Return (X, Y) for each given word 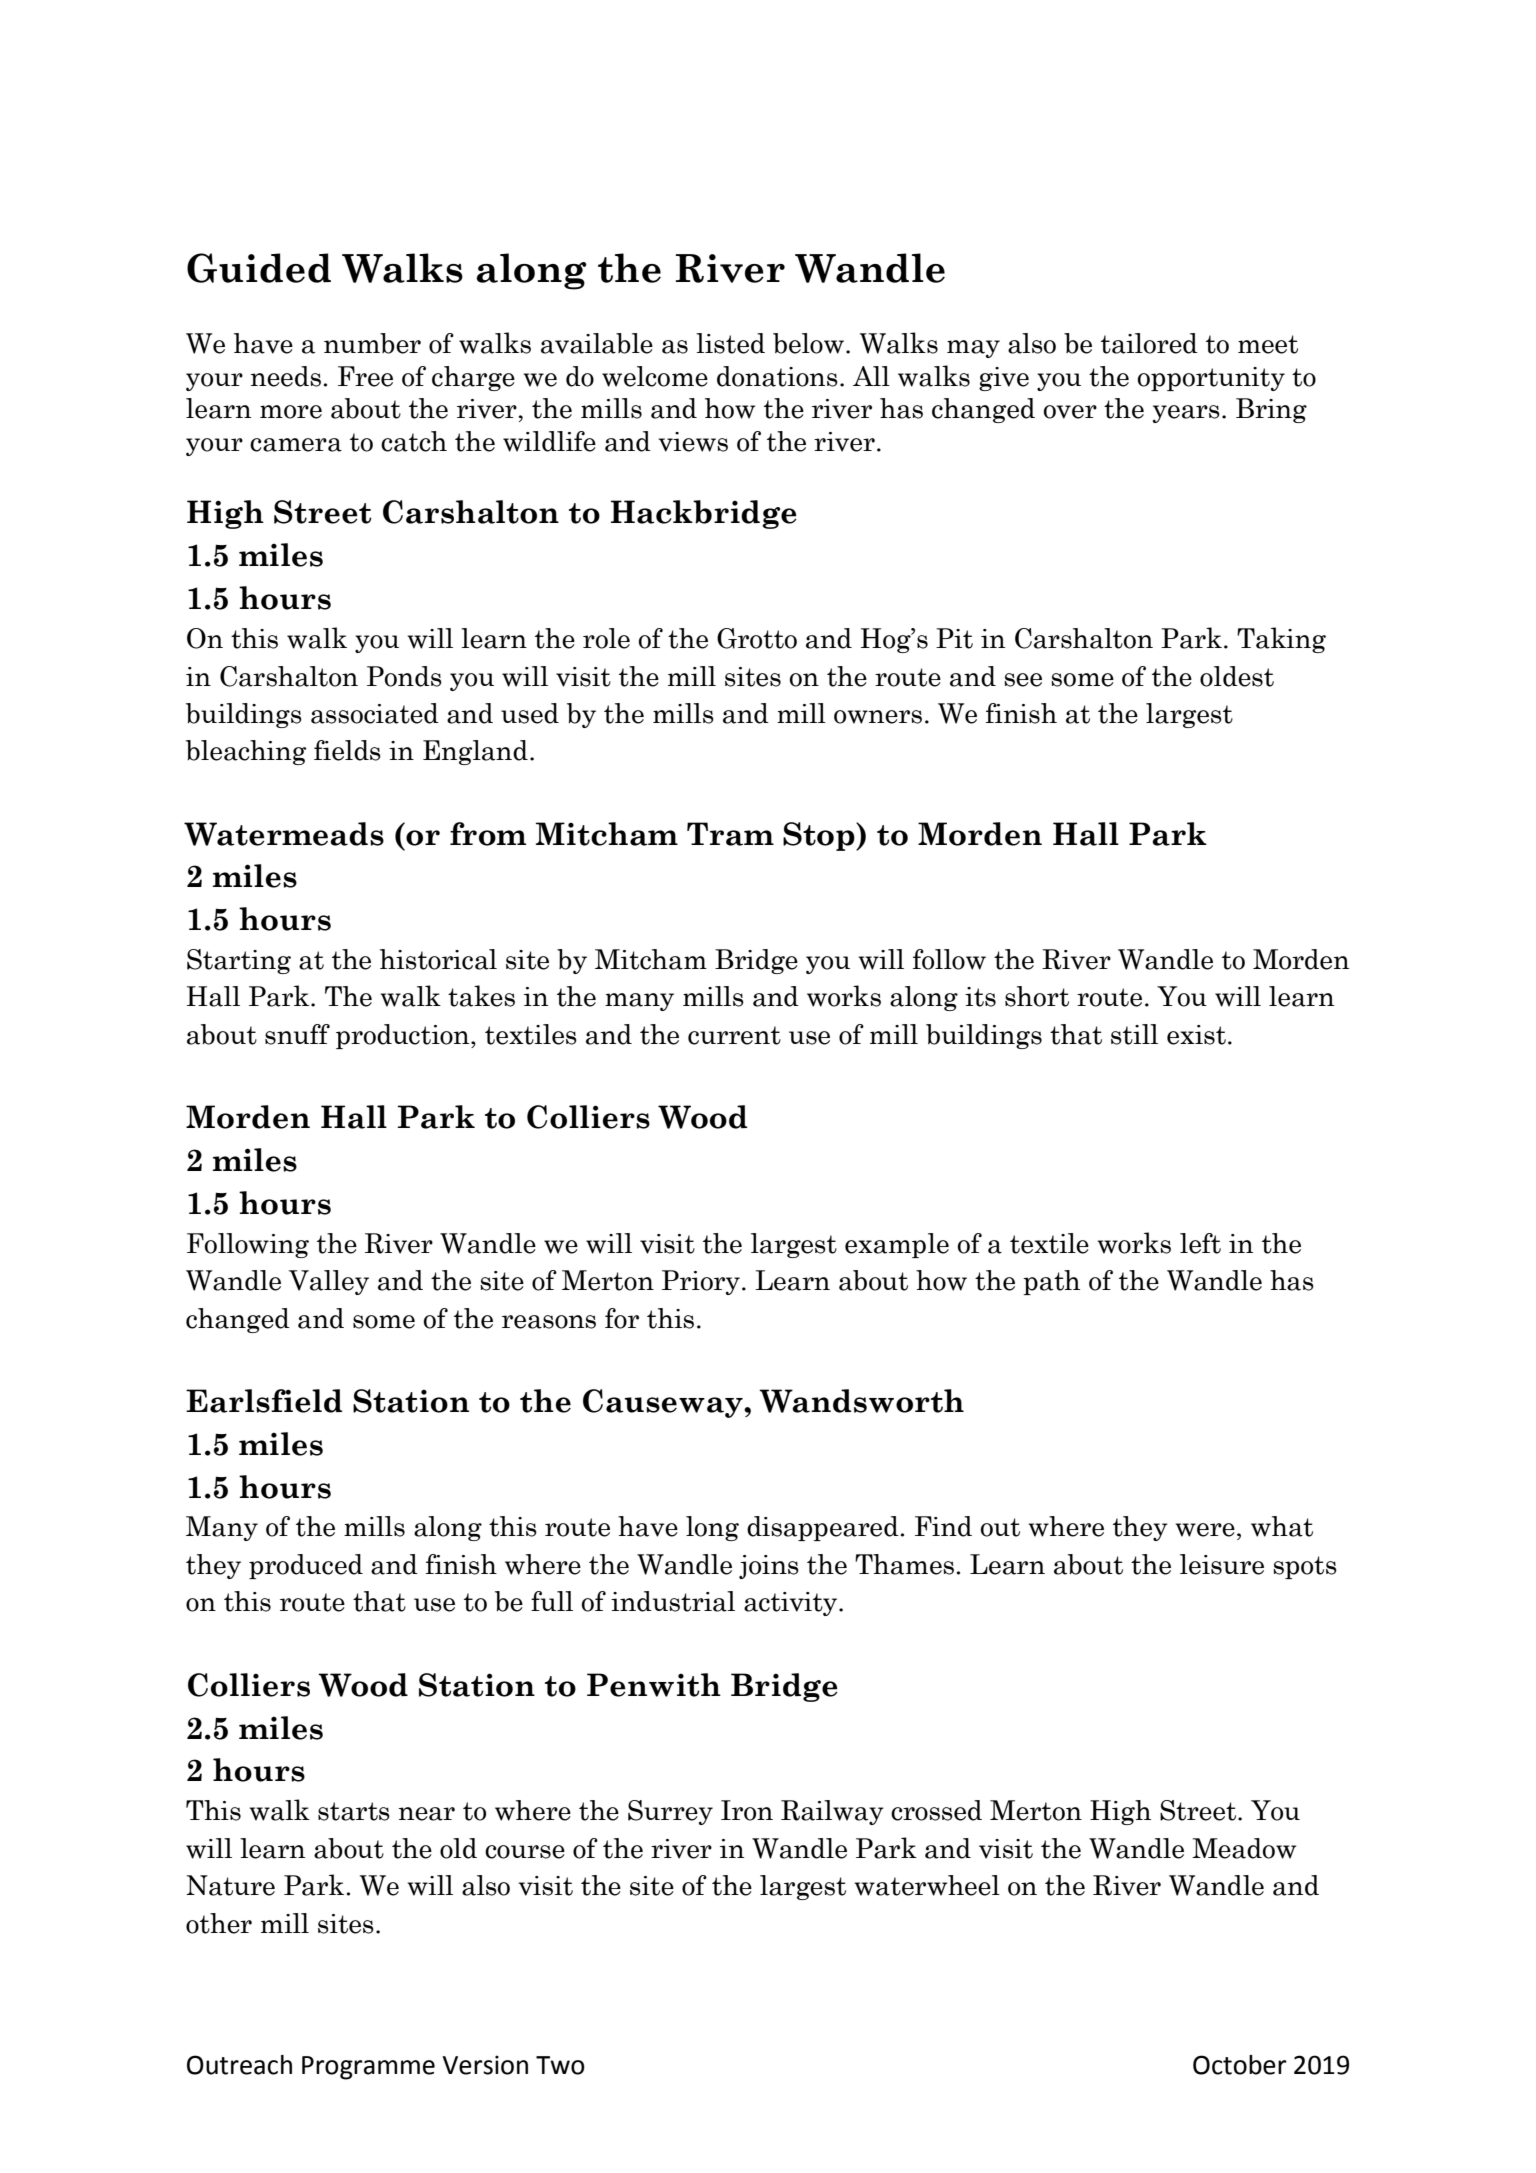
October (1240, 2065)
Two (560, 2065)
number (372, 343)
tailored (1149, 343)
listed (730, 343)
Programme (368, 2068)
